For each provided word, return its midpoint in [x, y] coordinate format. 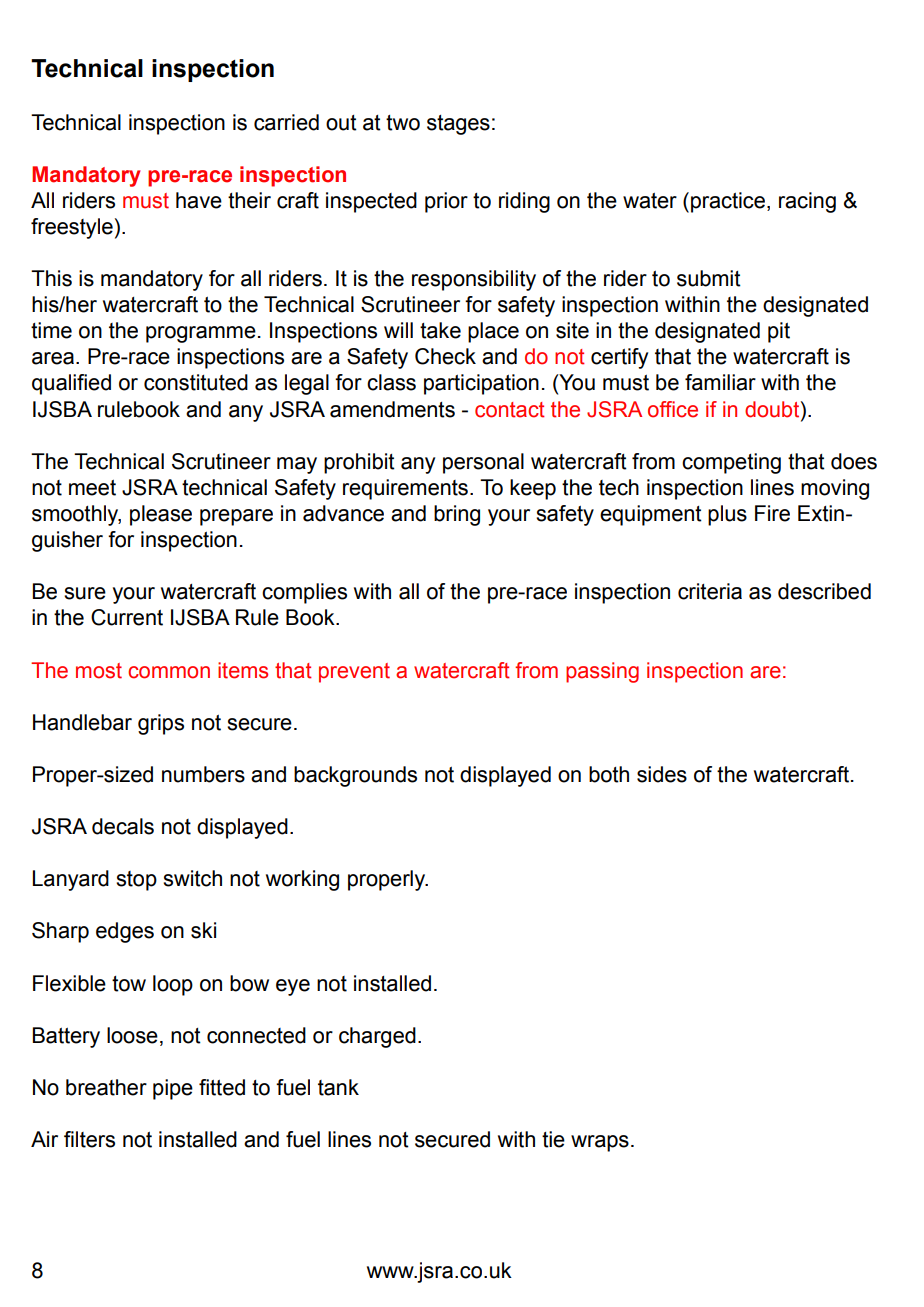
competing [731, 463]
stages [458, 125]
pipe [173, 1089]
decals [123, 826]
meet [92, 488]
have [199, 200]
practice [728, 202]
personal [483, 463]
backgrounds [355, 776]
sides [662, 774]
